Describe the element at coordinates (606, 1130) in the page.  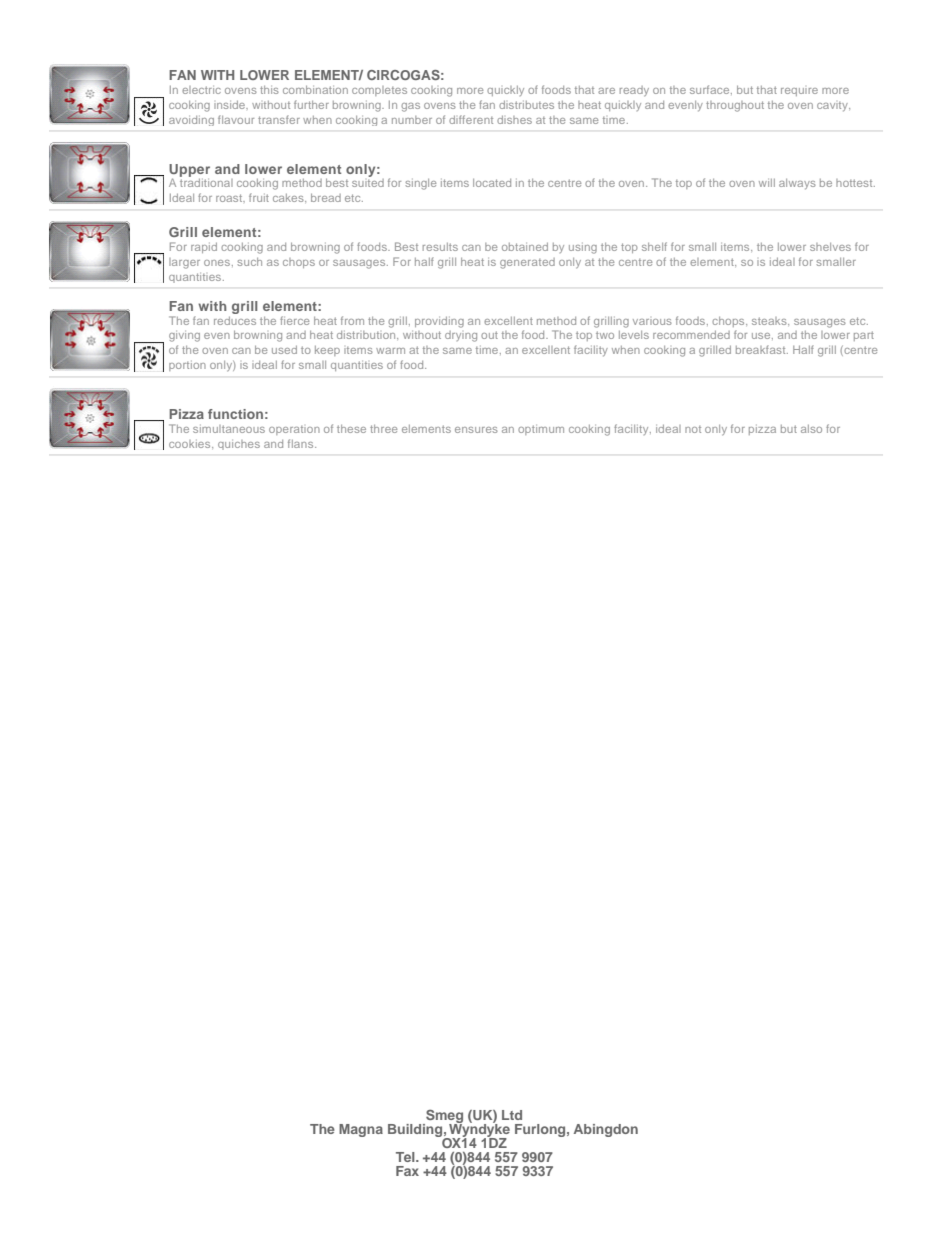
I see `Abingdon` at that location.
